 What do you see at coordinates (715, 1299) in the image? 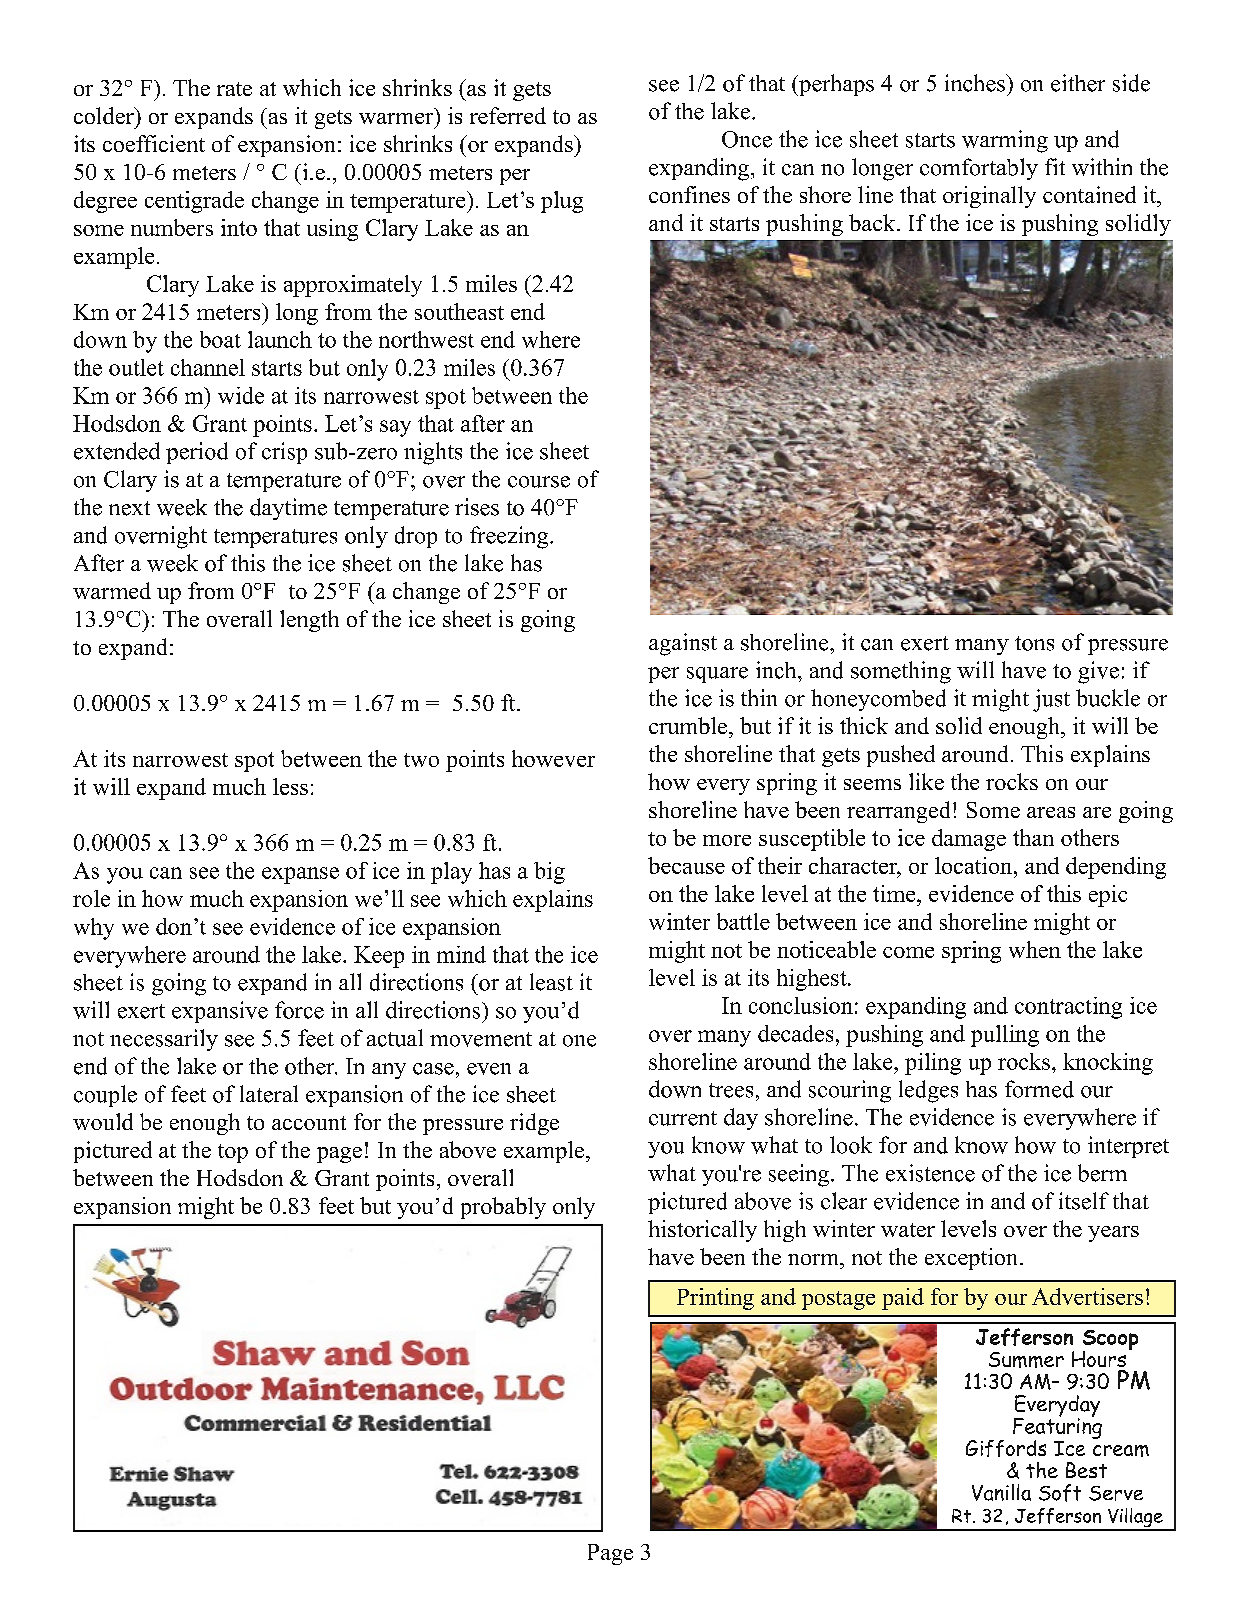
I see `Printing` at bounding box center [715, 1299].
